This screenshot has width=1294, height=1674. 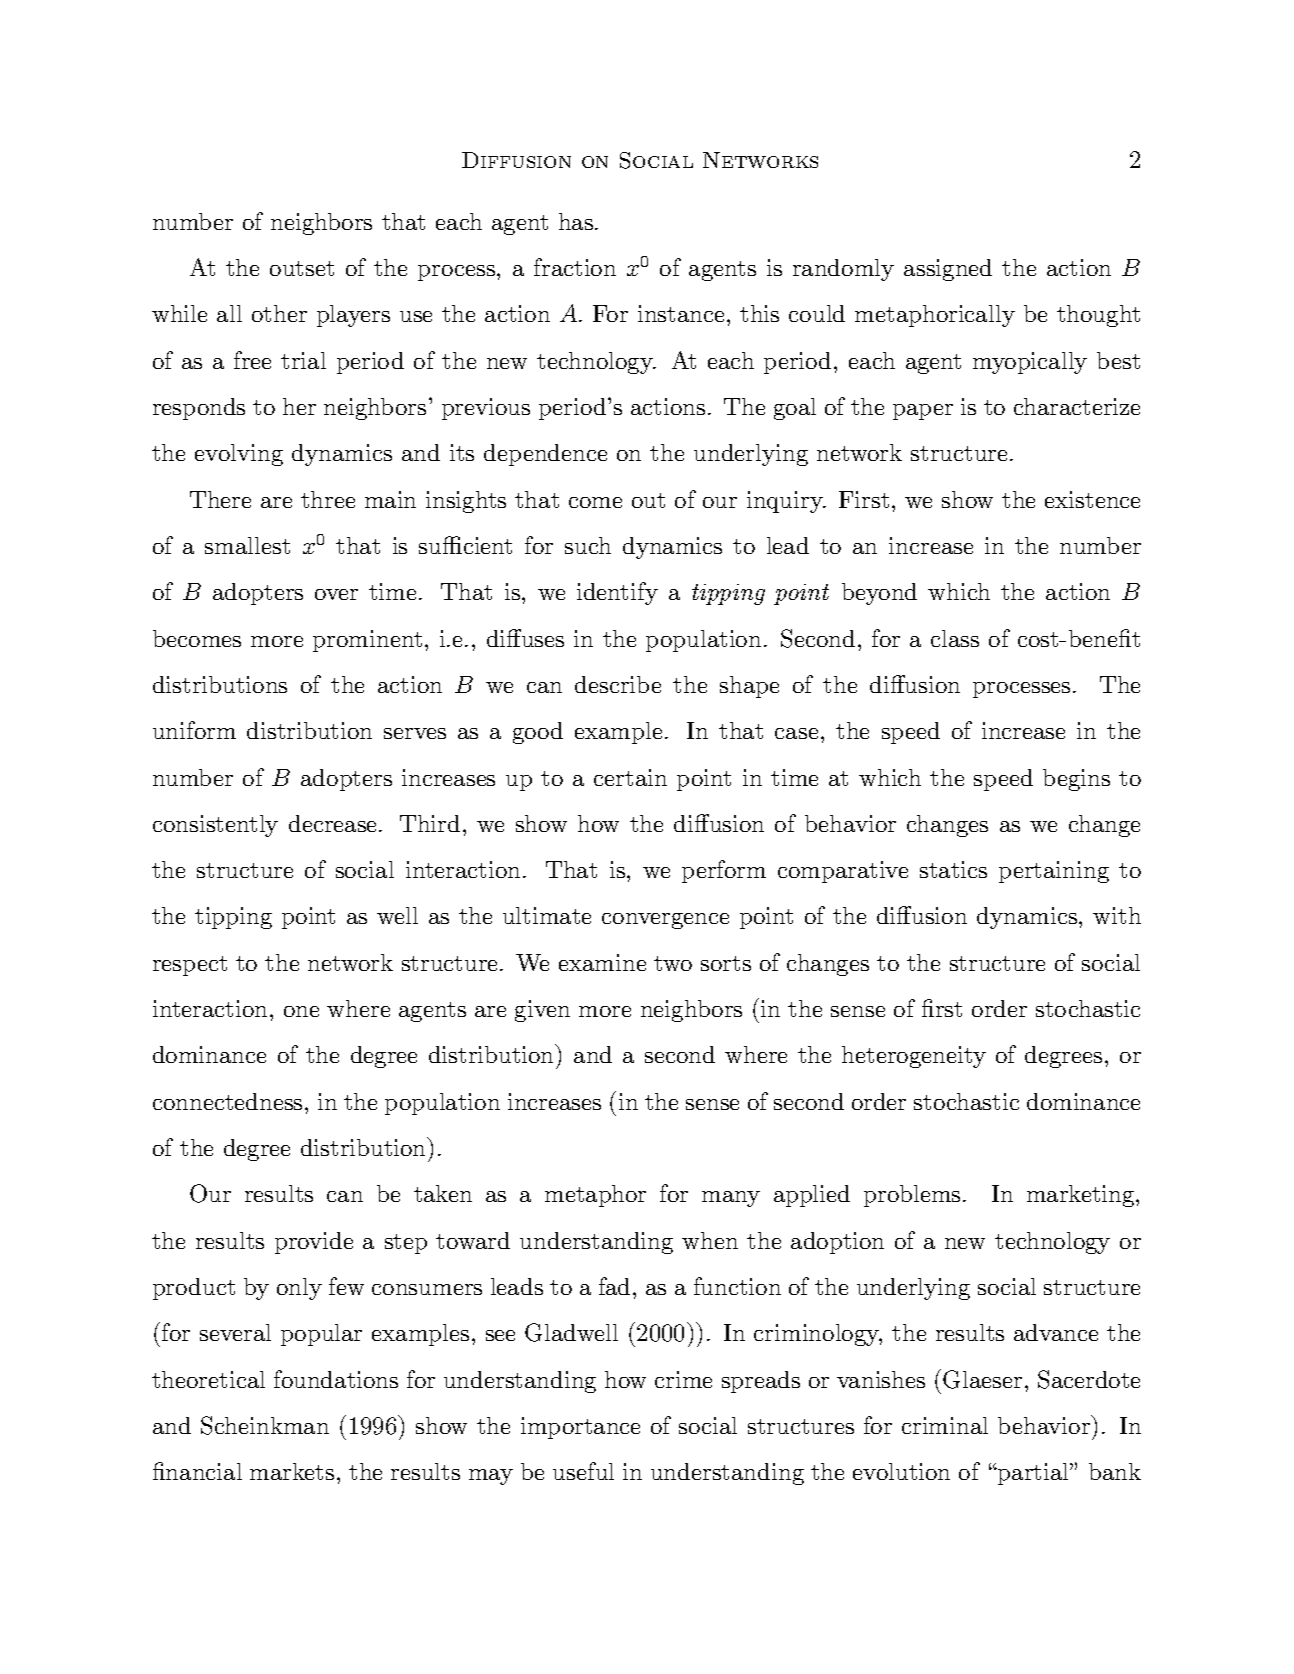 I want to click on one, so click(x=301, y=1011).
